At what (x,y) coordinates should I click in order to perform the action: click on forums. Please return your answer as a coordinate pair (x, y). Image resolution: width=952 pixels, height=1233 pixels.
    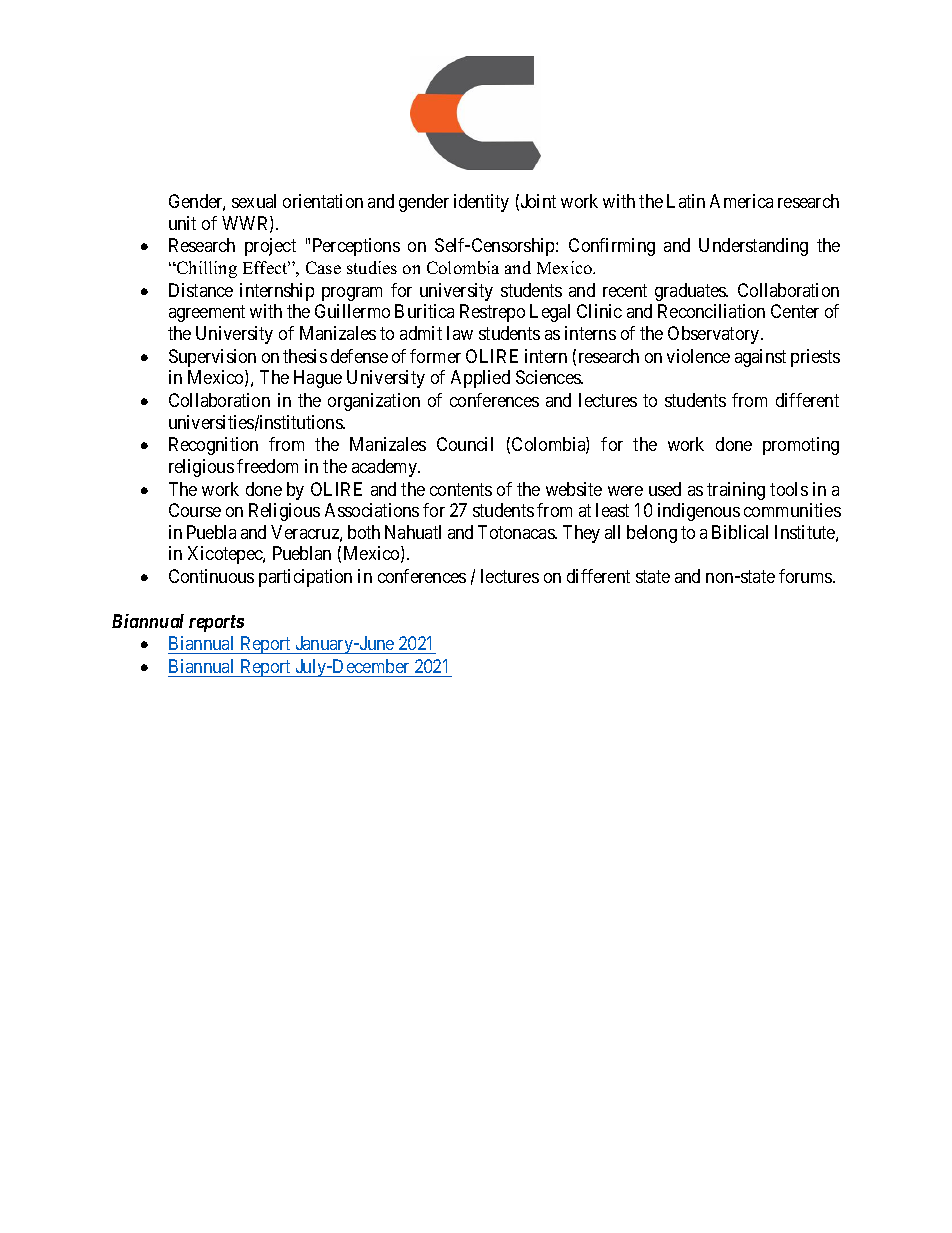
    Looking at the image, I should click on (806, 576).
